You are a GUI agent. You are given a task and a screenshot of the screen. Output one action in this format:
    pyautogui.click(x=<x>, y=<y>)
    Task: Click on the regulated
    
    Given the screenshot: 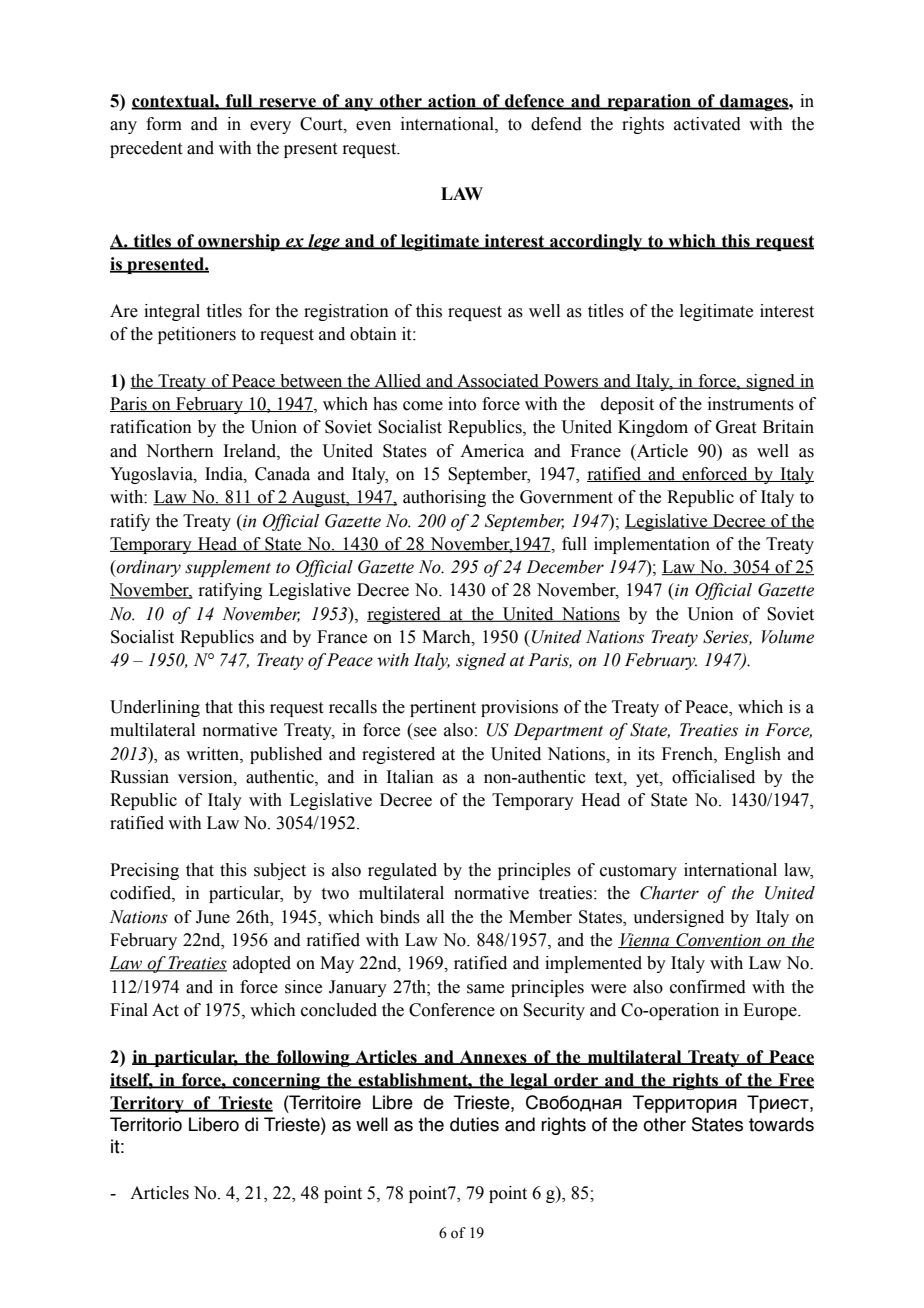 What is the action you would take?
    pyautogui.click(x=402, y=871)
